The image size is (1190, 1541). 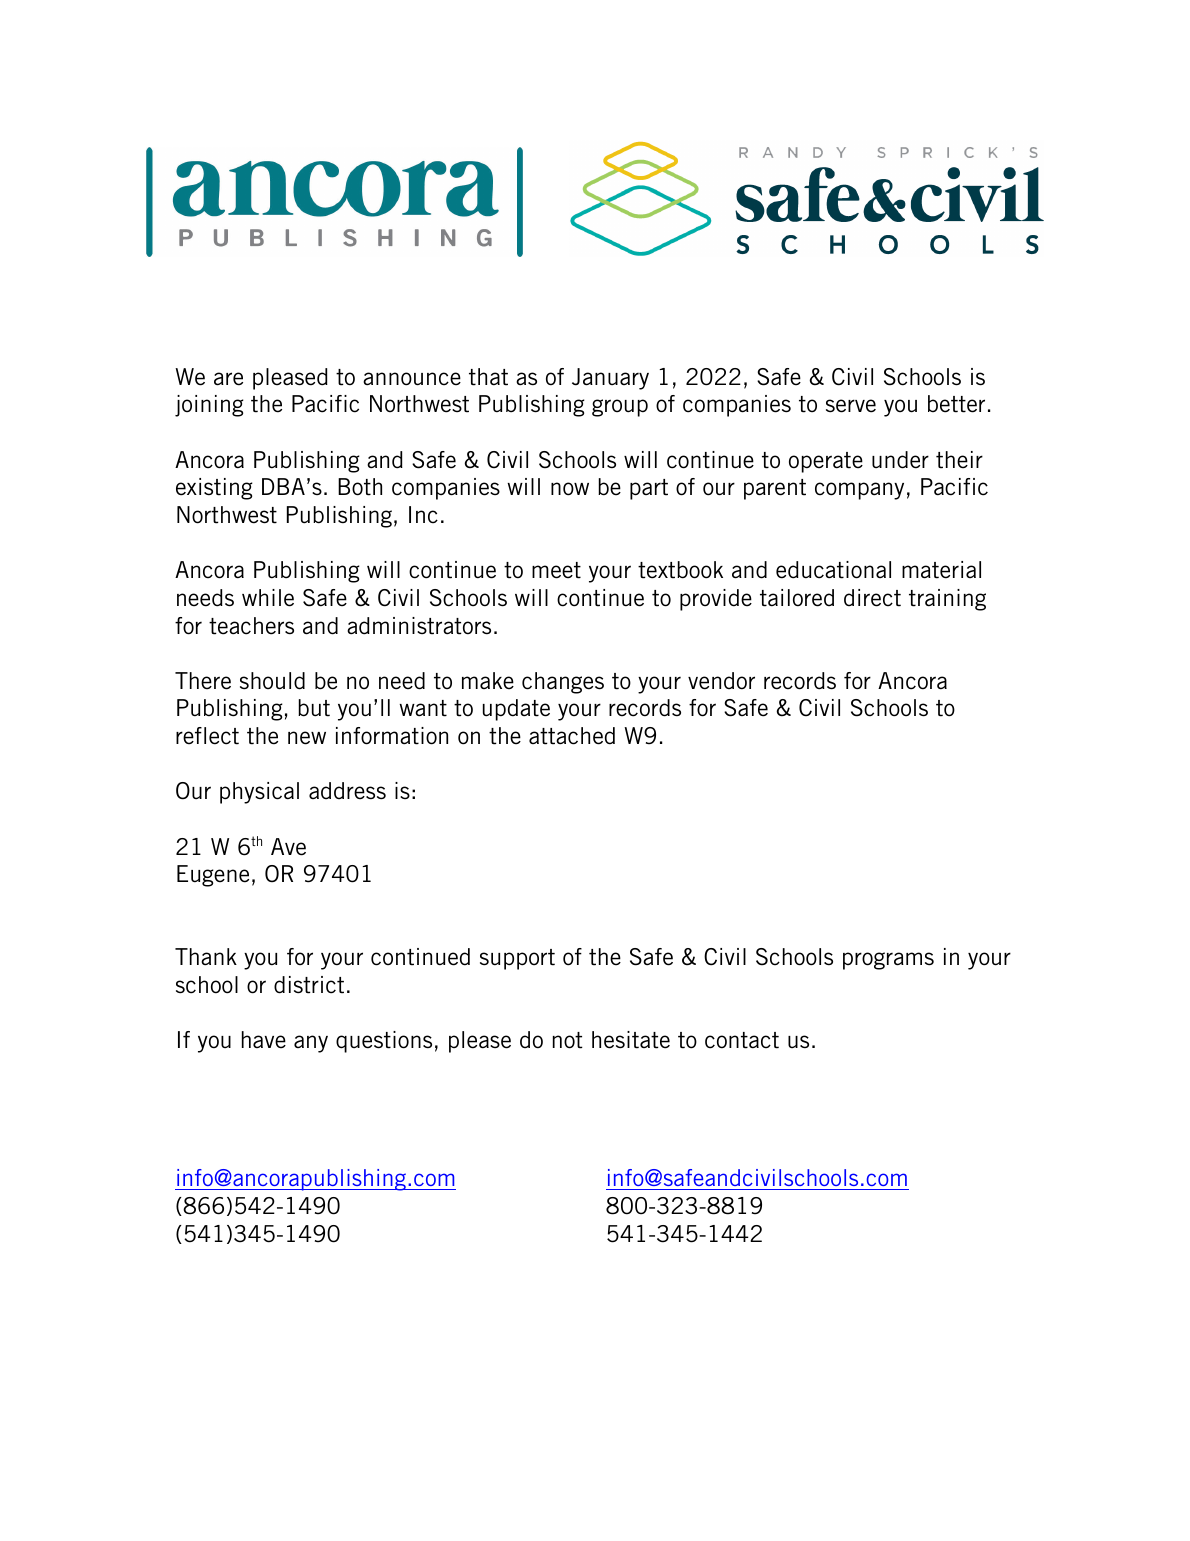 I want to click on serve, so click(x=851, y=406).
